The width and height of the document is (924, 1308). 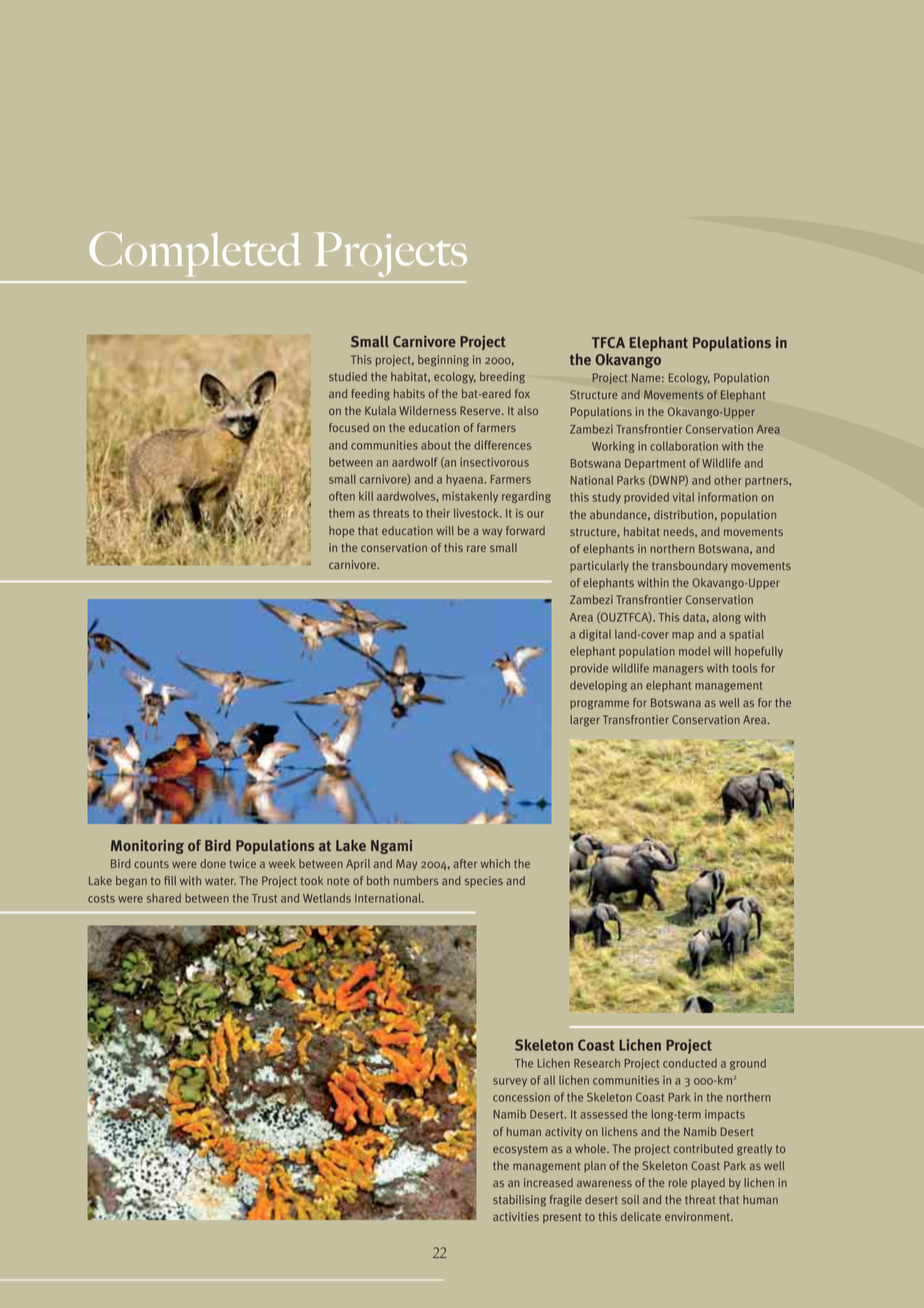 What do you see at coordinates (599, 705) in the document?
I see `programme` at bounding box center [599, 705].
